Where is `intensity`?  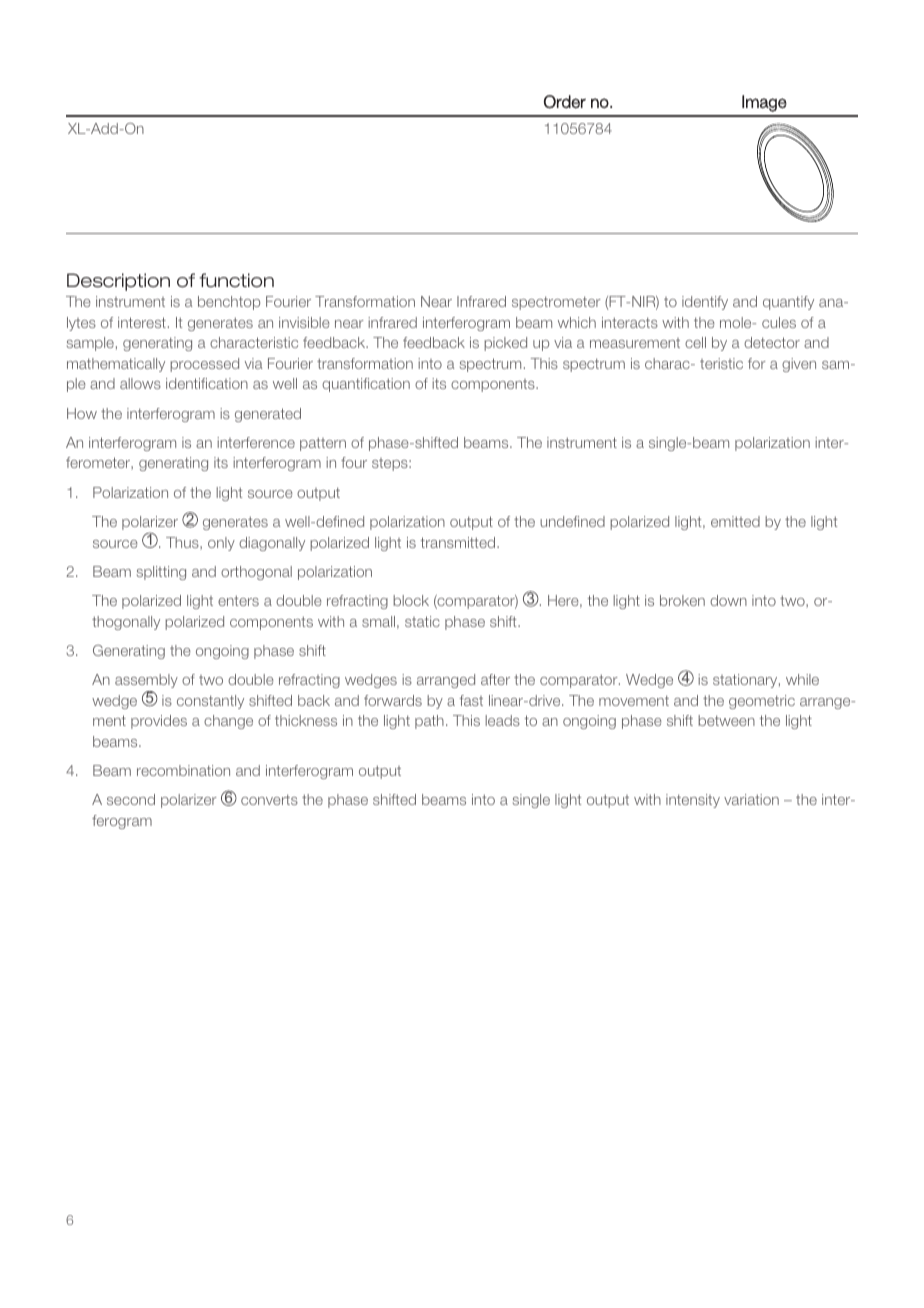 intensity is located at coordinates (693, 801).
